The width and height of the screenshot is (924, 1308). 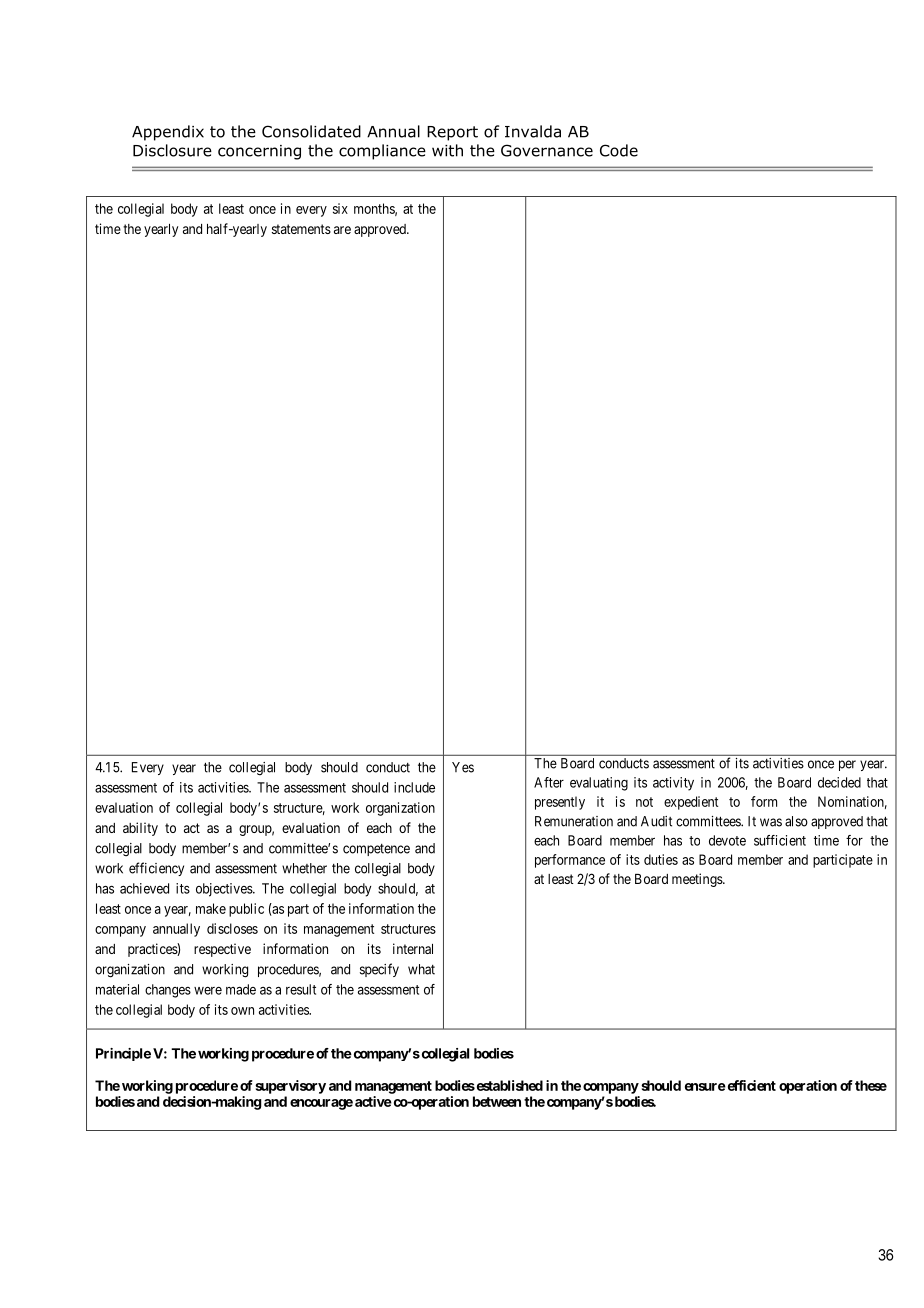 I want to click on Principle, so click(x=123, y=1054).
